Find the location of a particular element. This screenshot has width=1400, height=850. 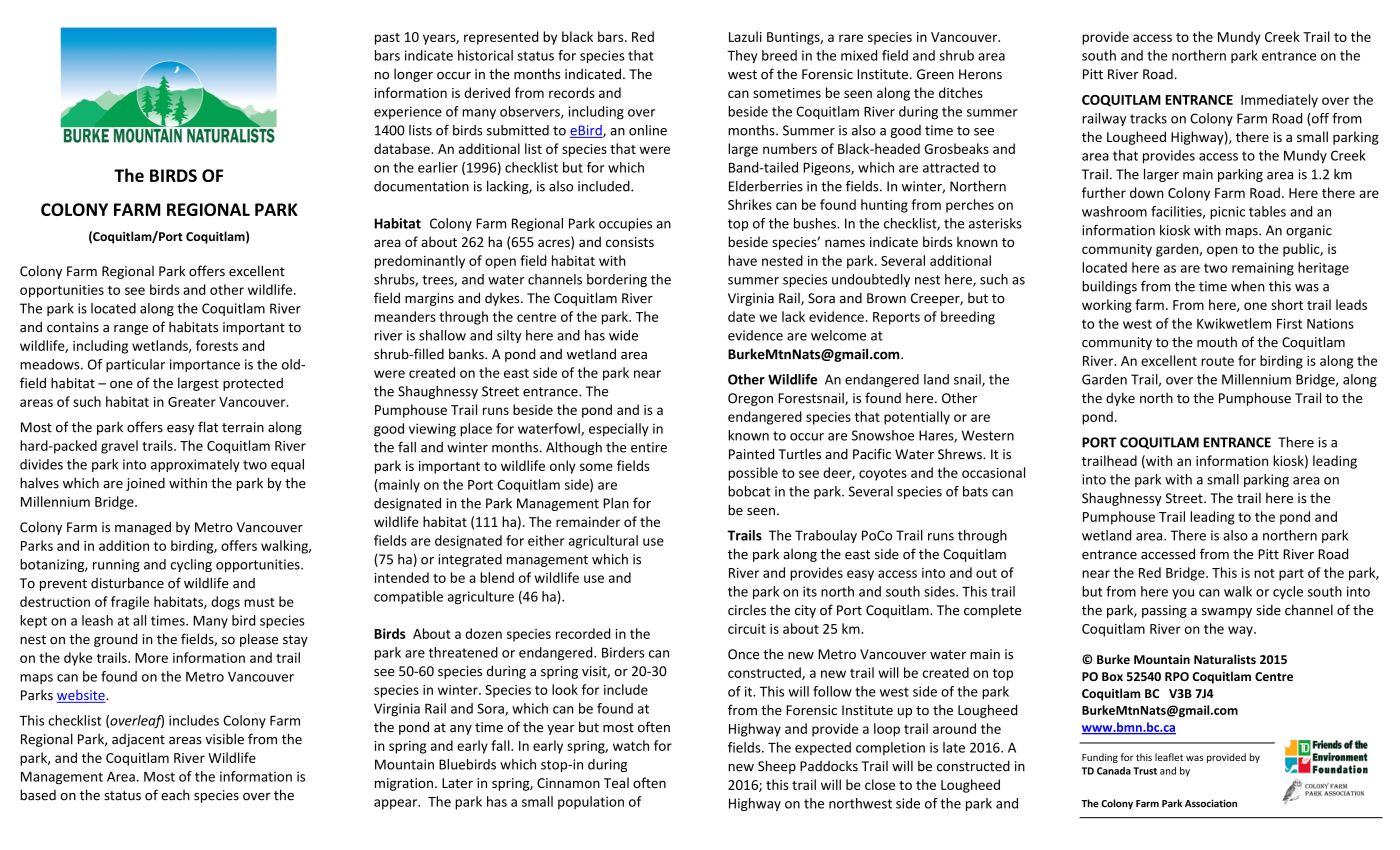

each is located at coordinates (175, 795).
